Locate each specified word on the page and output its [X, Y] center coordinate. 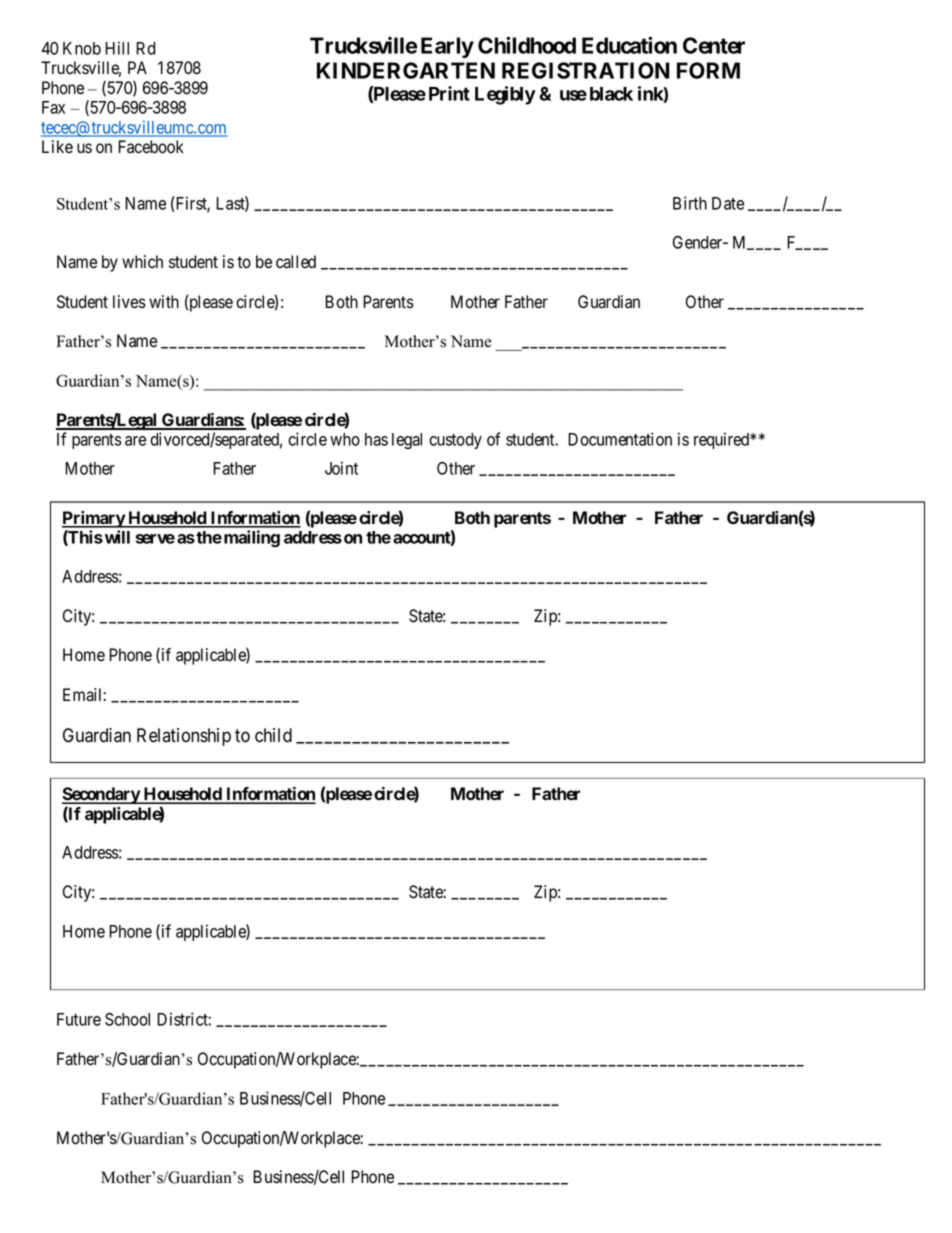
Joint [341, 468]
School [127, 1019]
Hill [117, 48]
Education [629, 45]
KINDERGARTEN [406, 70]
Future [79, 1019]
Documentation [620, 439]
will [117, 537]
